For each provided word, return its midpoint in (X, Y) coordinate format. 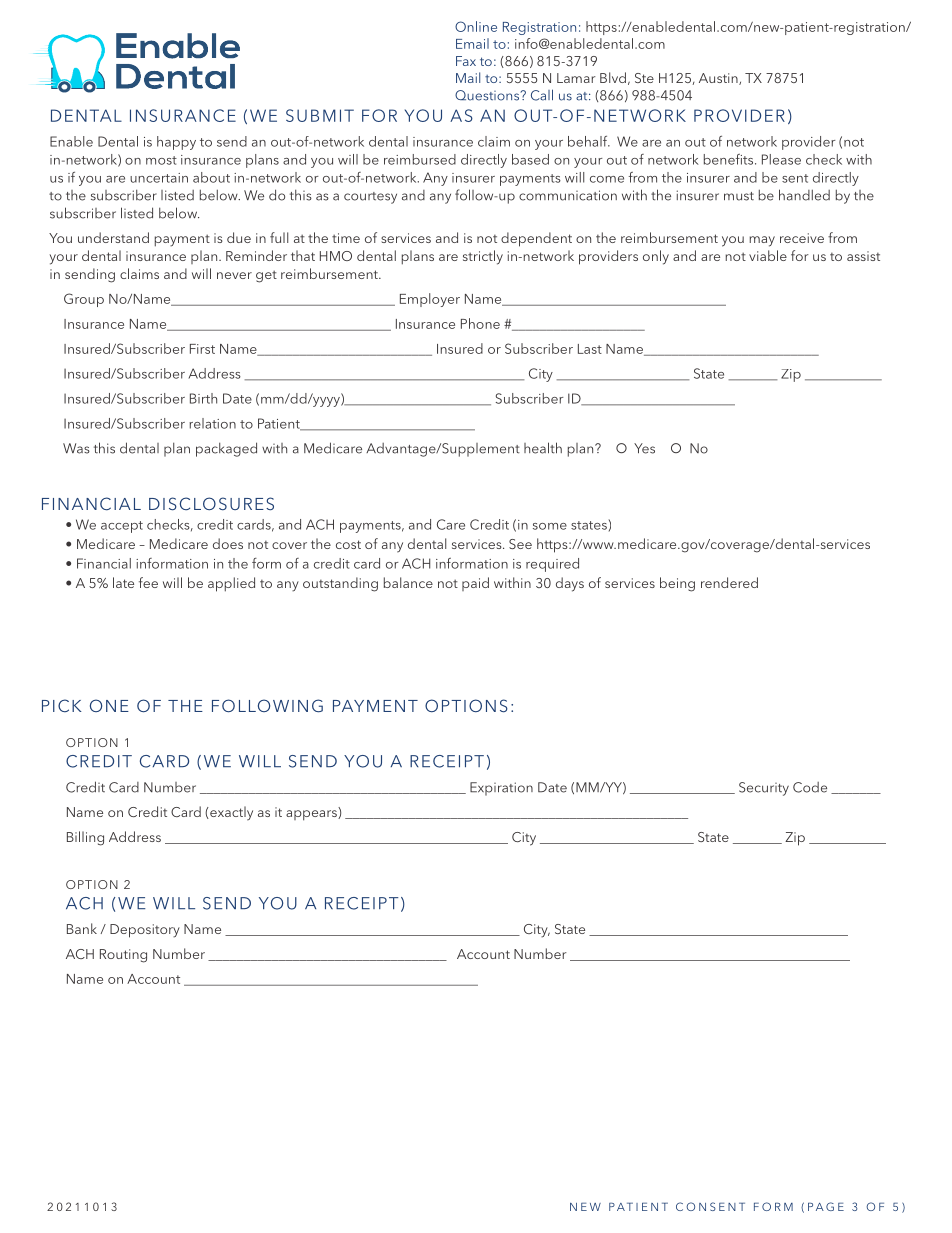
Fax (466, 61)
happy (176, 143)
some (550, 526)
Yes (644, 448)
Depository (145, 931)
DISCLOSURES (211, 504)
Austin (719, 79)
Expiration (501, 789)
